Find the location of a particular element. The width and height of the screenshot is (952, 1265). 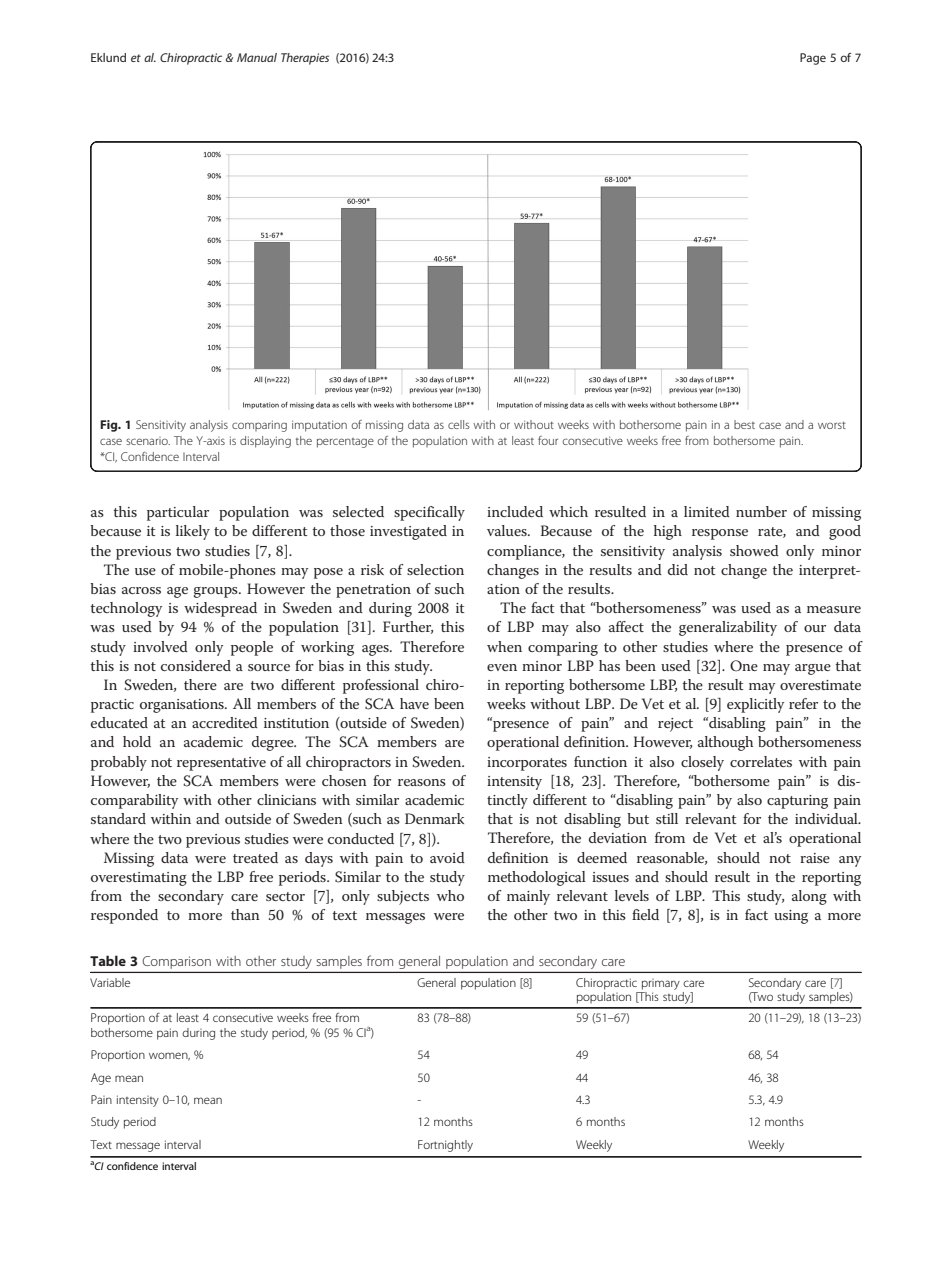

number is located at coordinates (761, 511).
